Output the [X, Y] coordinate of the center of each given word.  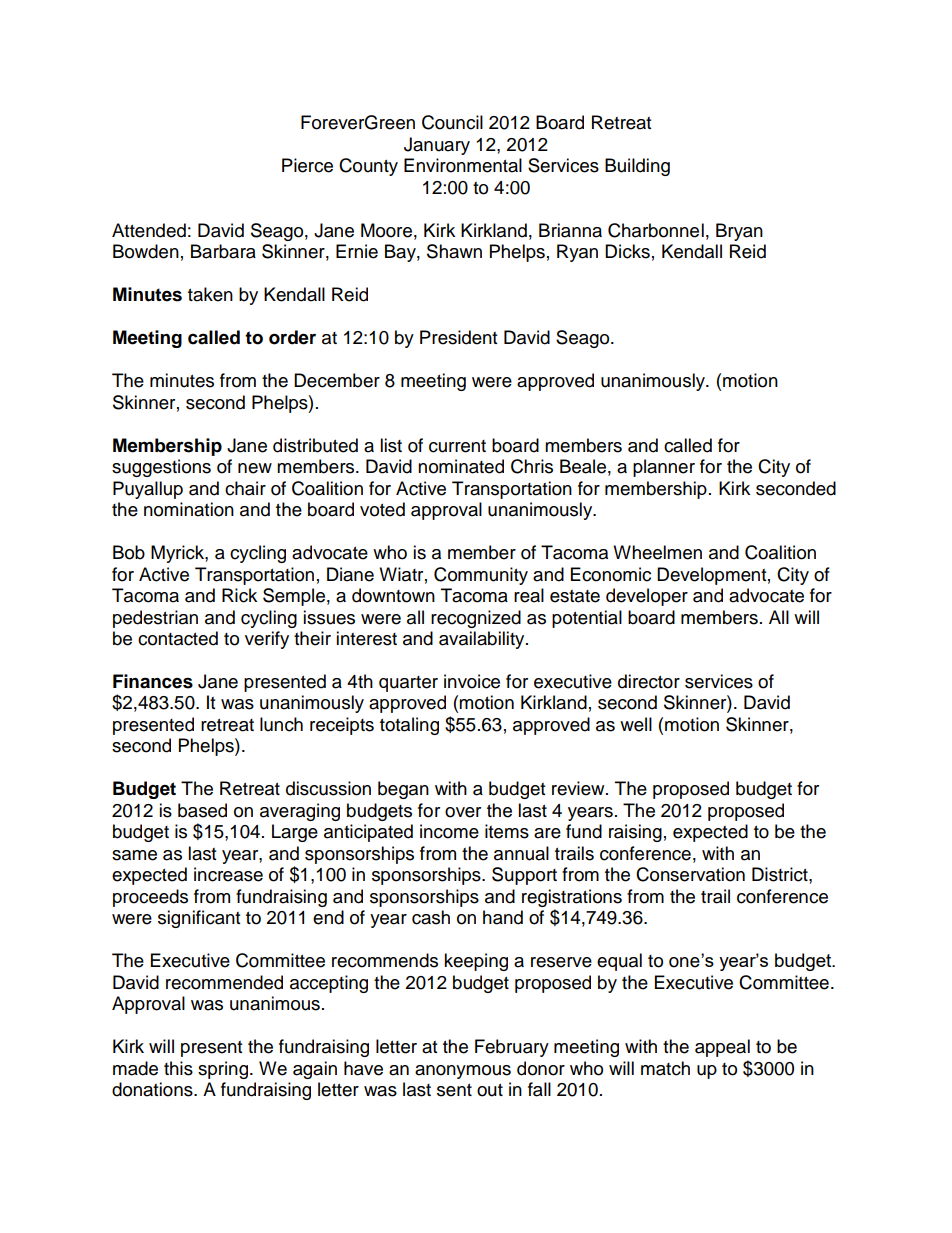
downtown [393, 595]
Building [637, 167]
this [178, 1068]
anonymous [463, 1072]
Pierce [307, 165]
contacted [178, 638]
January [437, 146]
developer [647, 597]
